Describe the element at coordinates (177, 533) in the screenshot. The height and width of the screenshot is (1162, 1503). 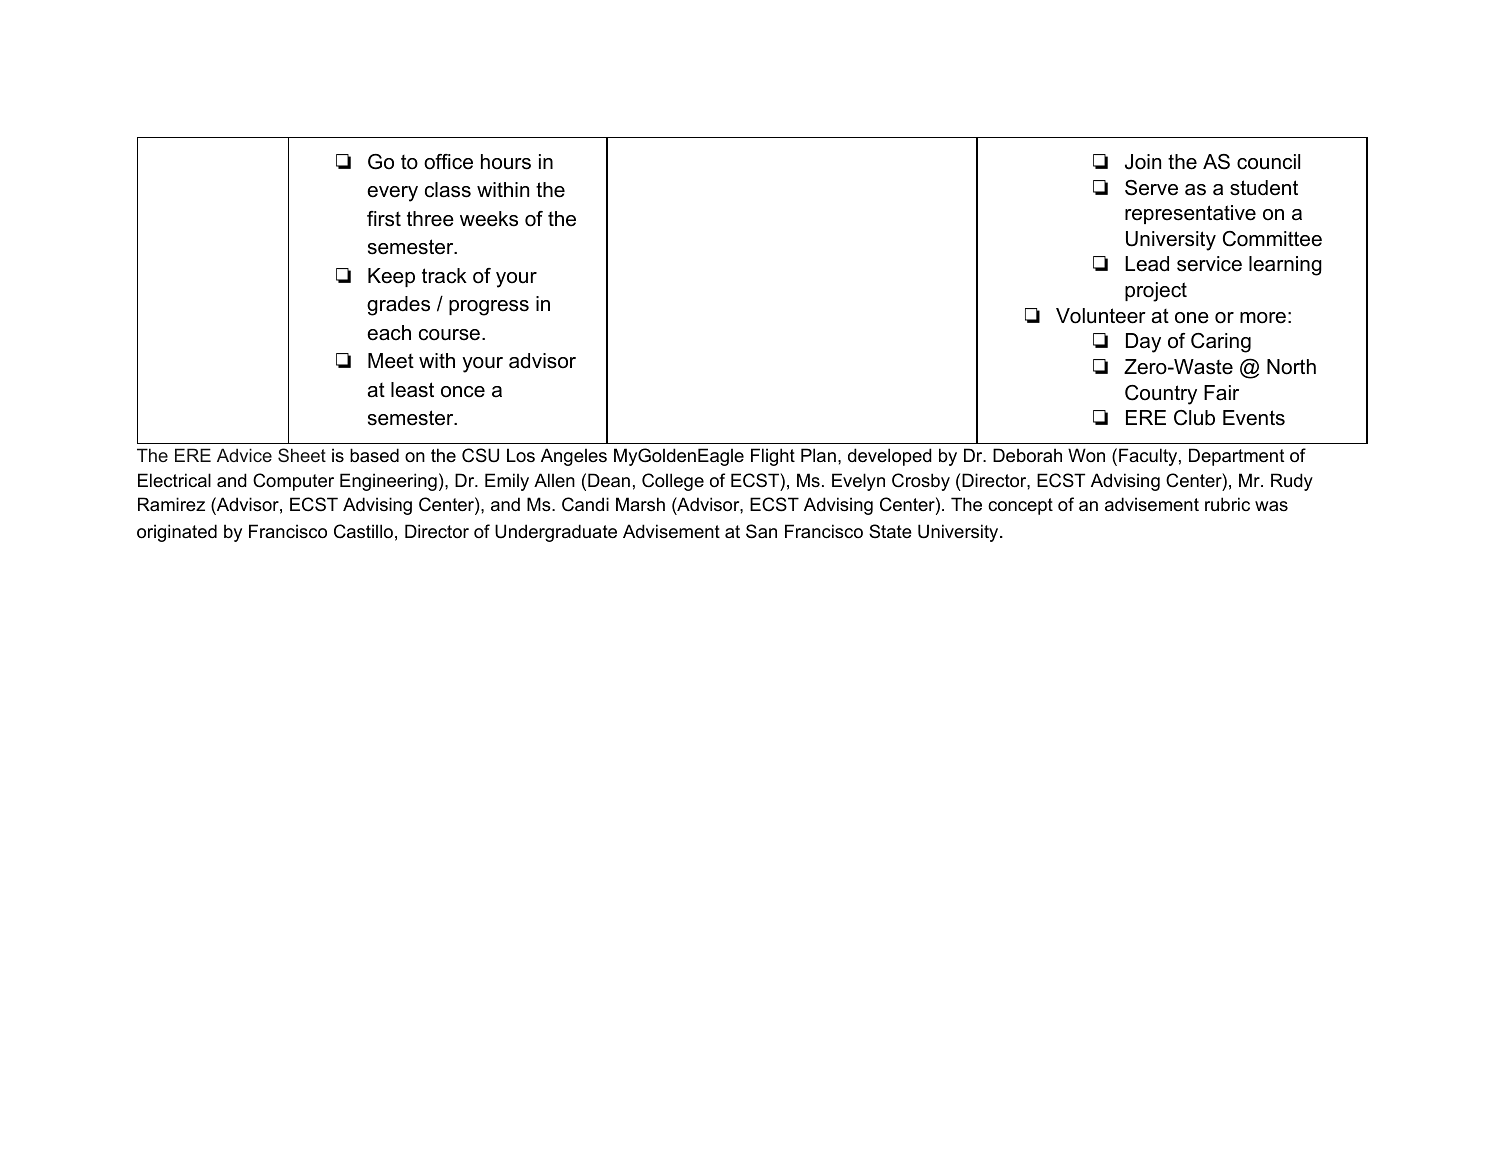
I see `originated` at that location.
